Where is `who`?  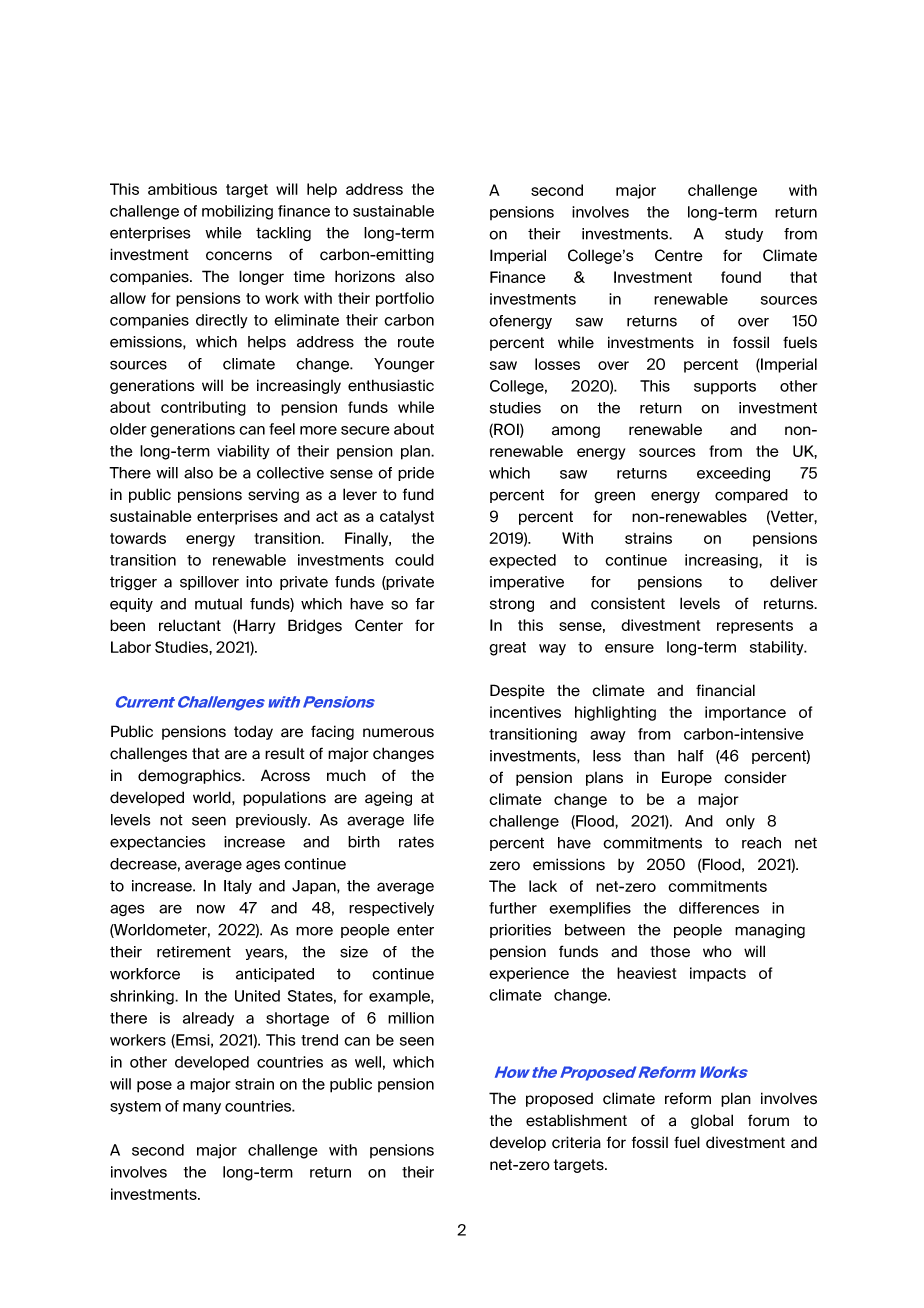 who is located at coordinates (717, 951).
